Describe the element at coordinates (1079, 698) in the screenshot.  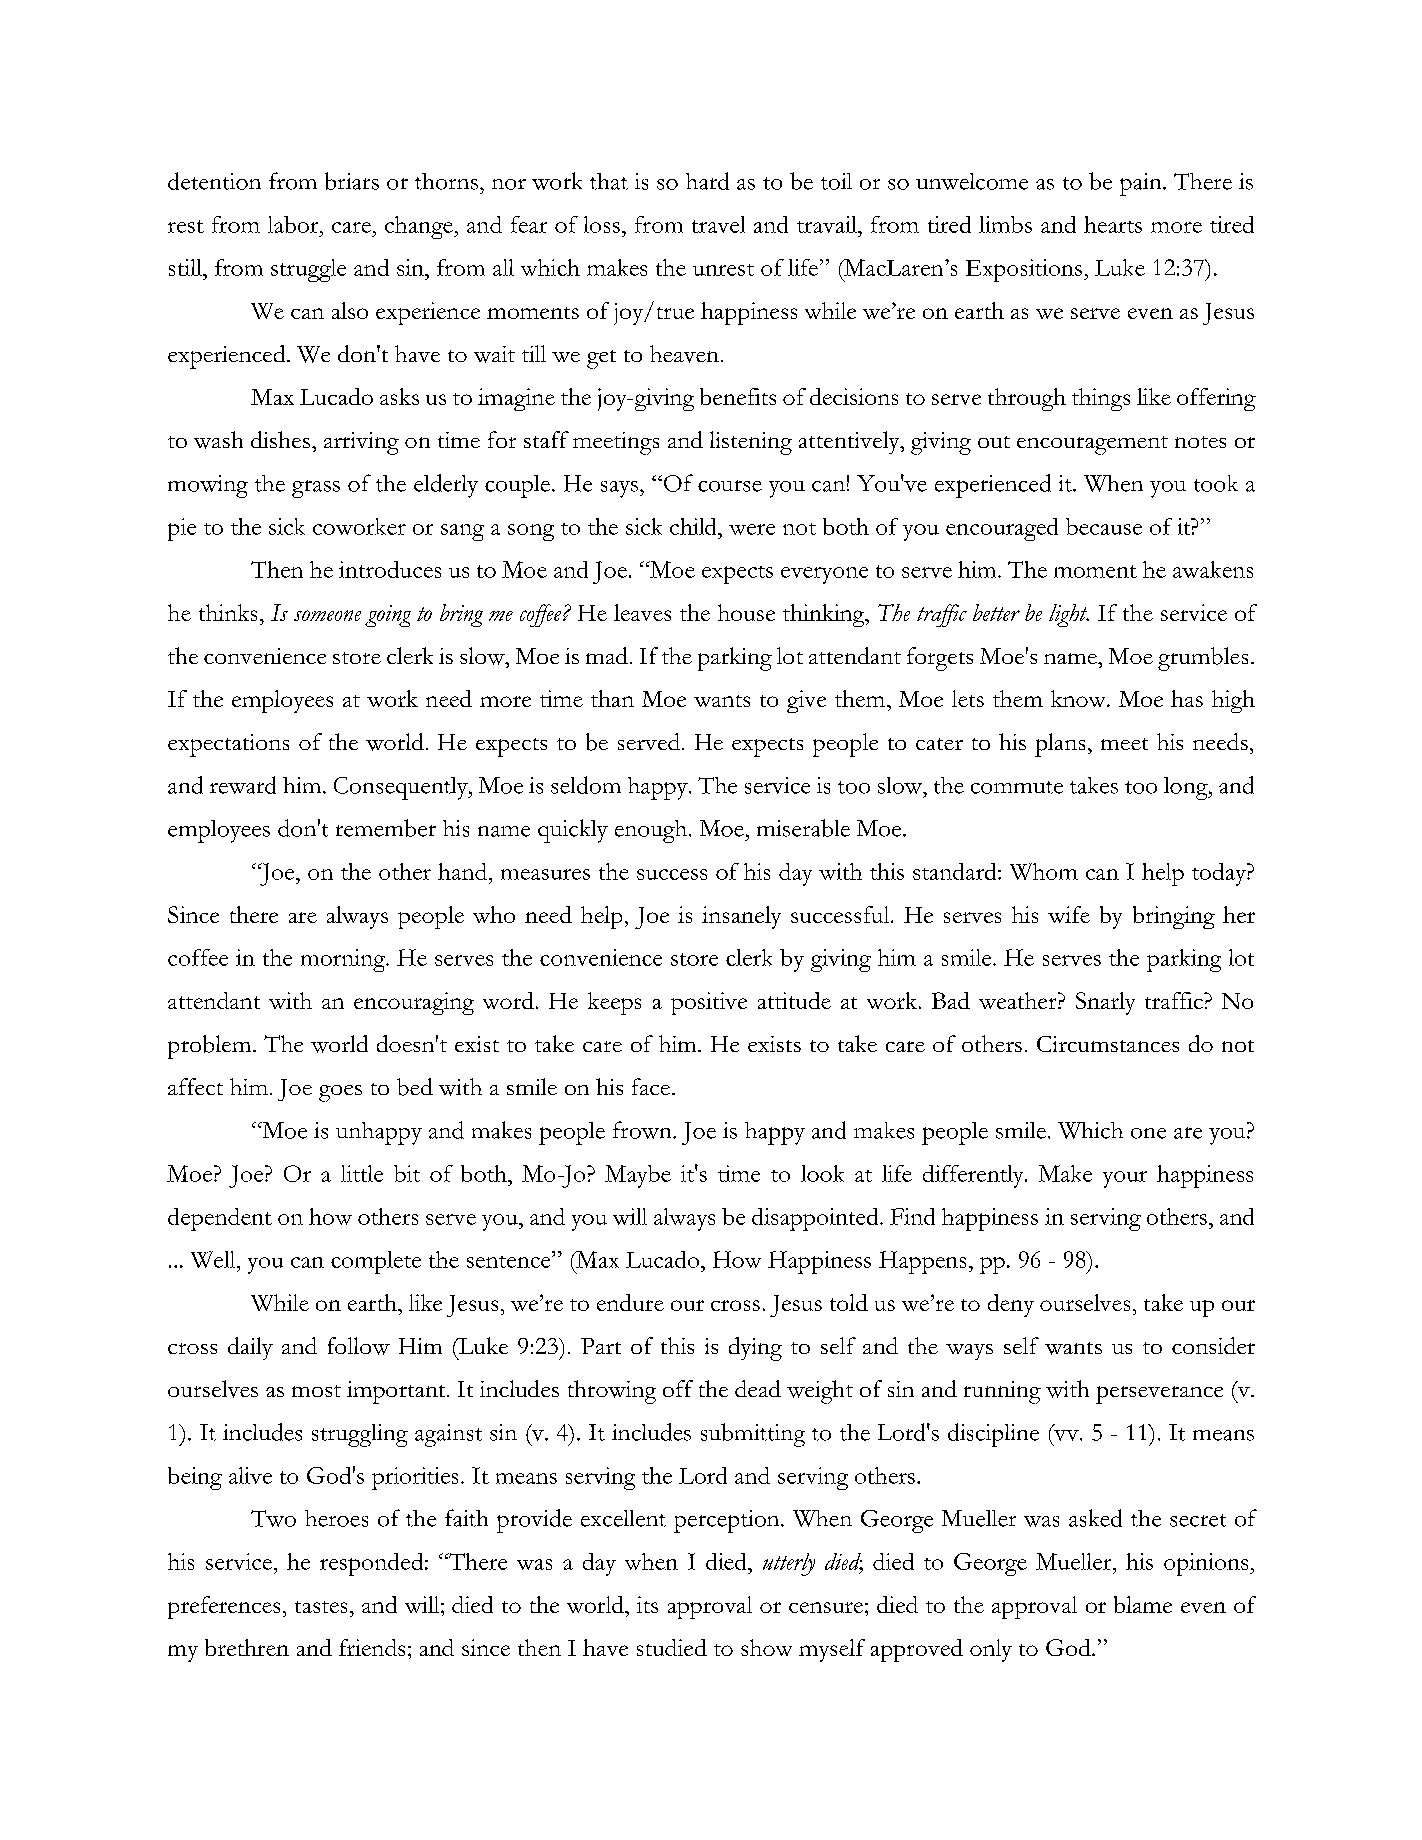
I see `know` at that location.
